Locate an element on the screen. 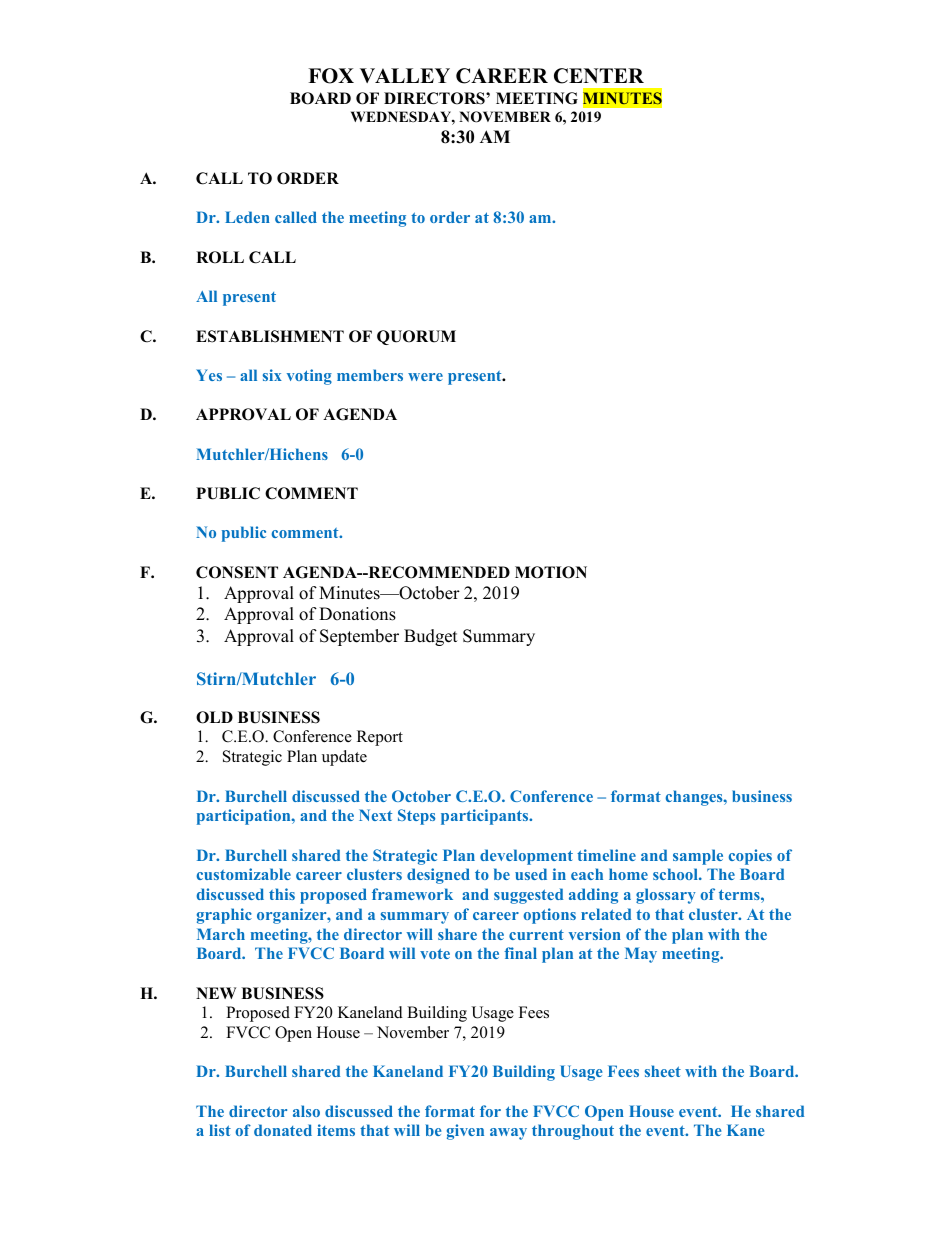  Budget is located at coordinates (431, 637).
